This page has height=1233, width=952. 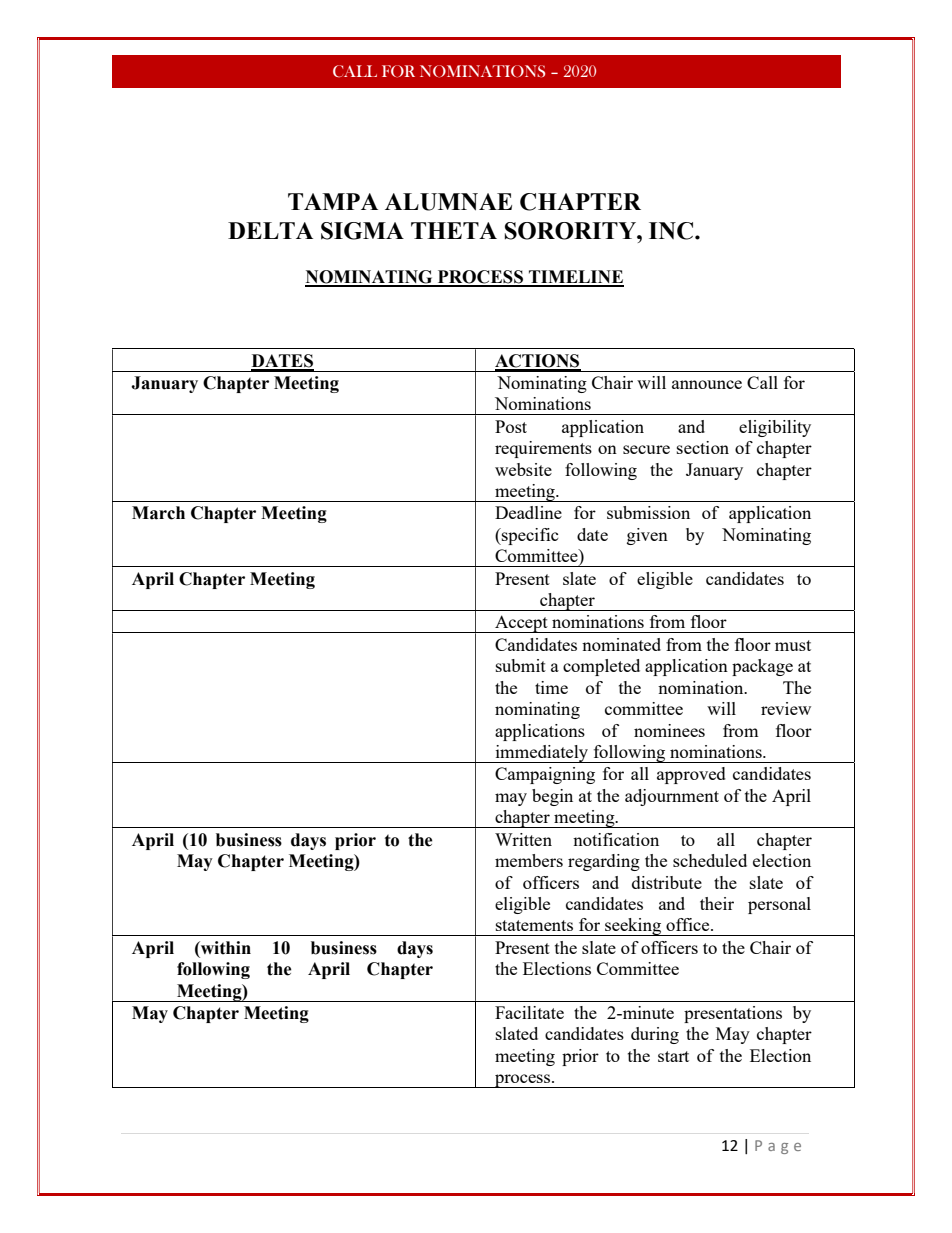 What do you see at coordinates (671, 231) in the page?
I see `INC` at bounding box center [671, 231].
